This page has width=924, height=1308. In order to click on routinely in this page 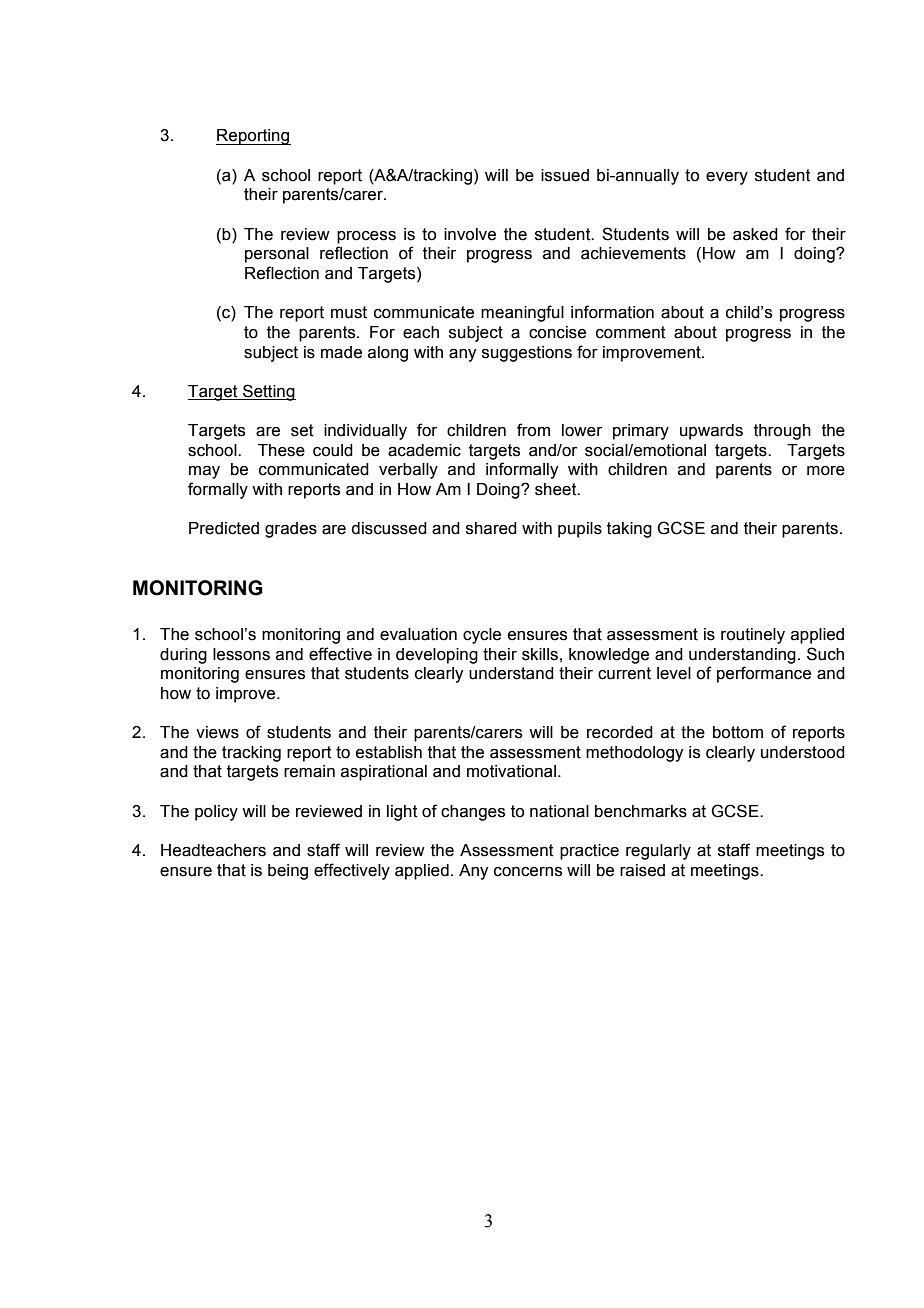, I will do `click(753, 636)`.
